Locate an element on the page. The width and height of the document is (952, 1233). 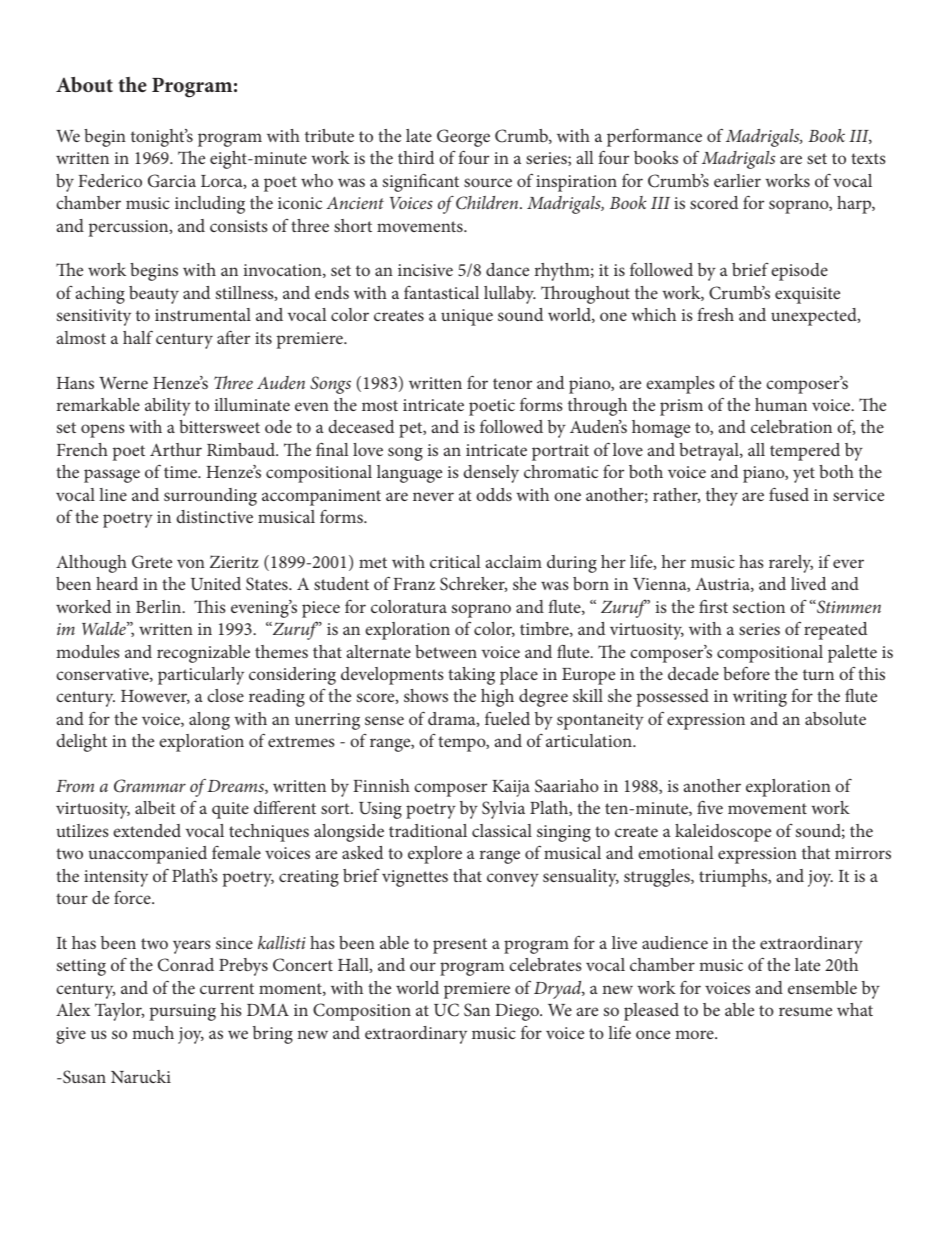
much is located at coordinates (153, 1032).
